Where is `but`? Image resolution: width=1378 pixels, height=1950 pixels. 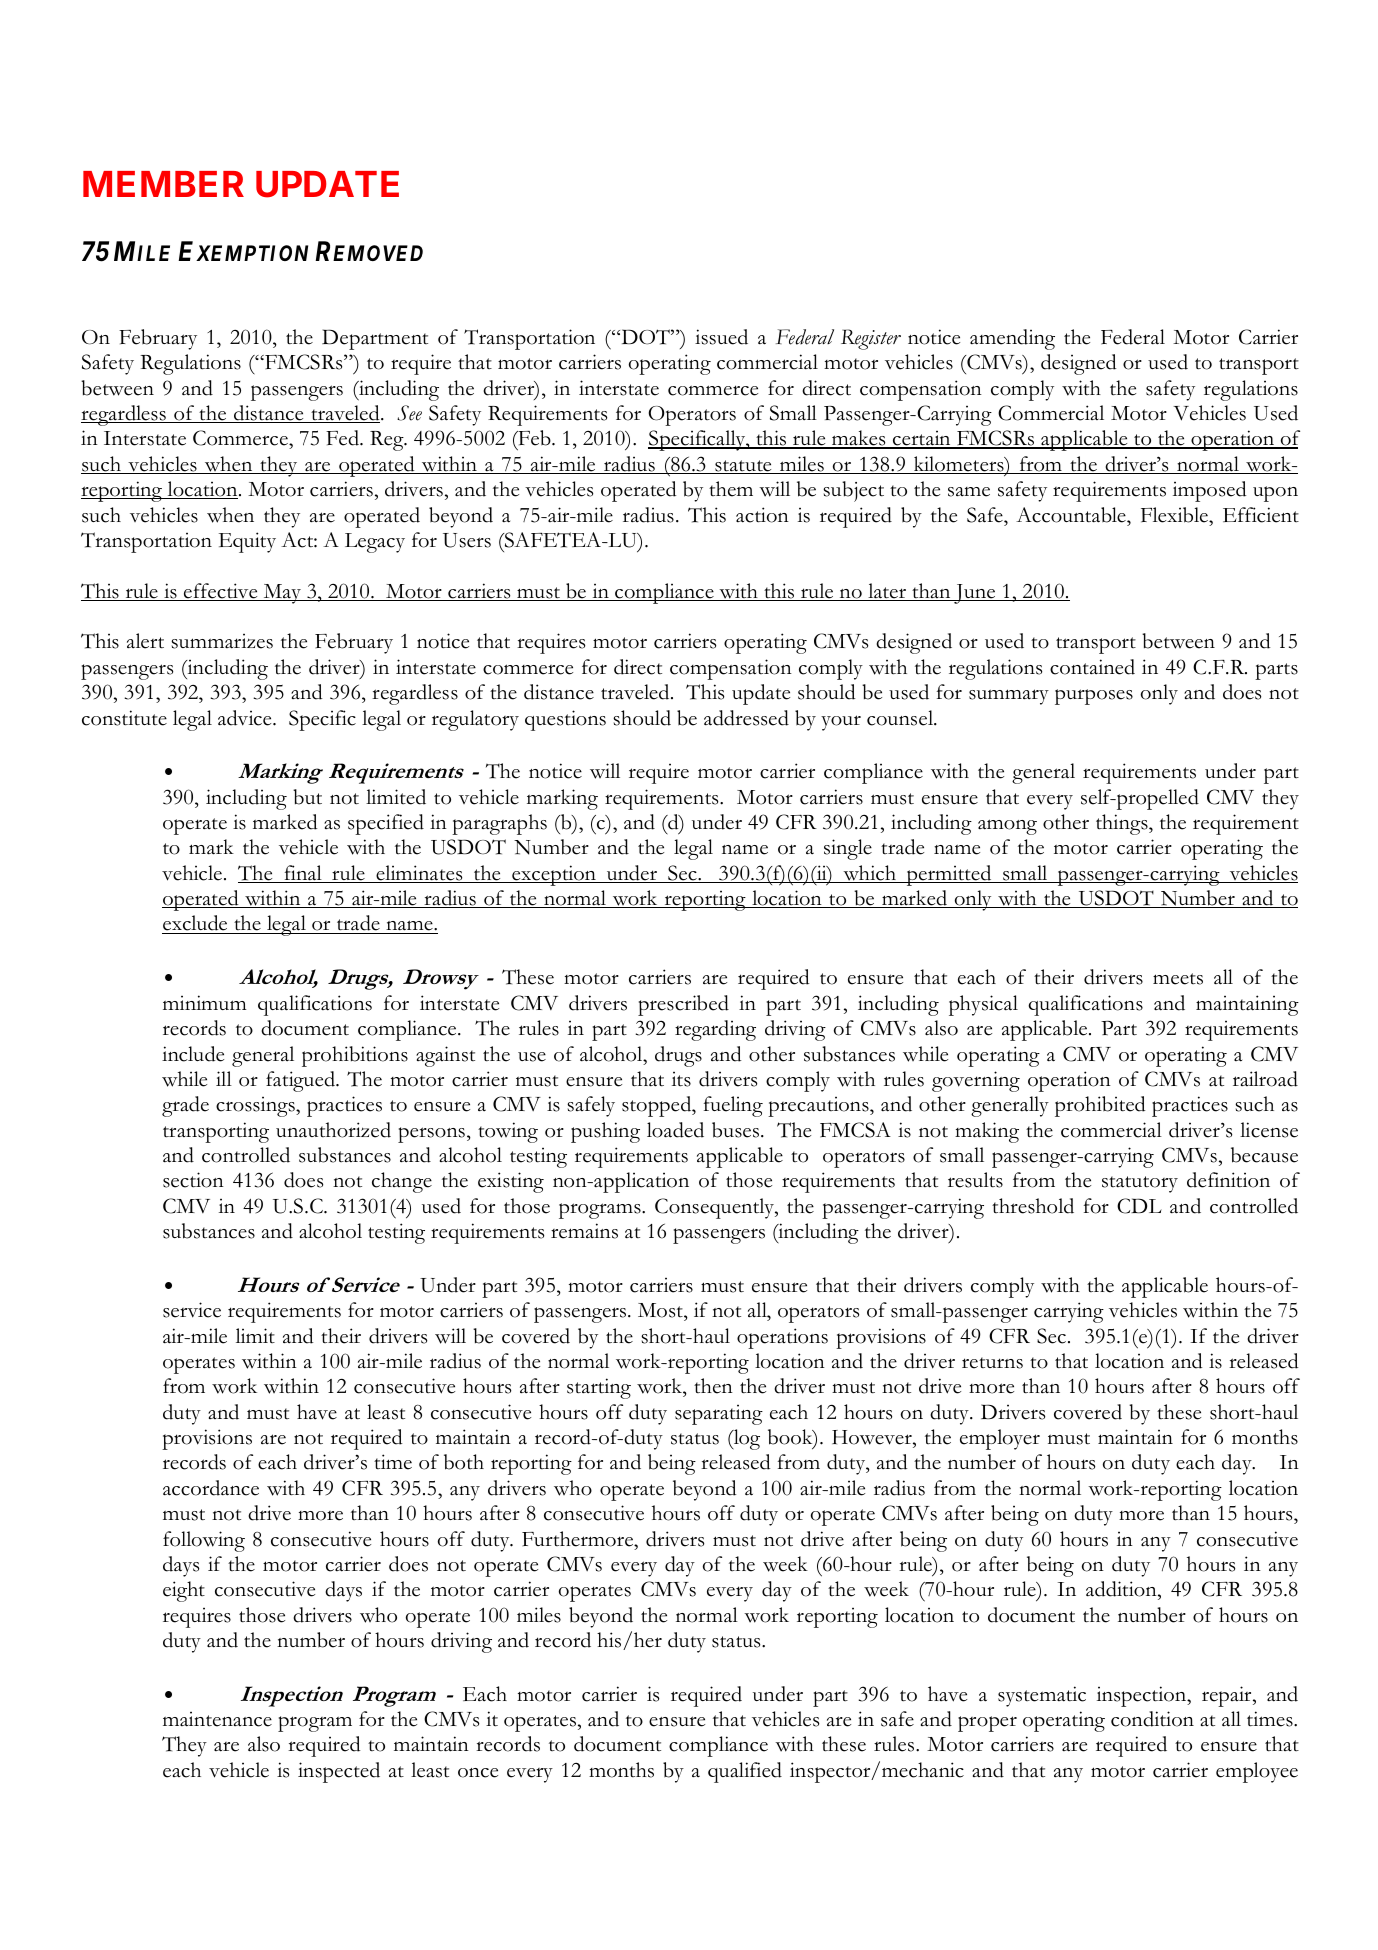 but is located at coordinates (307, 797).
